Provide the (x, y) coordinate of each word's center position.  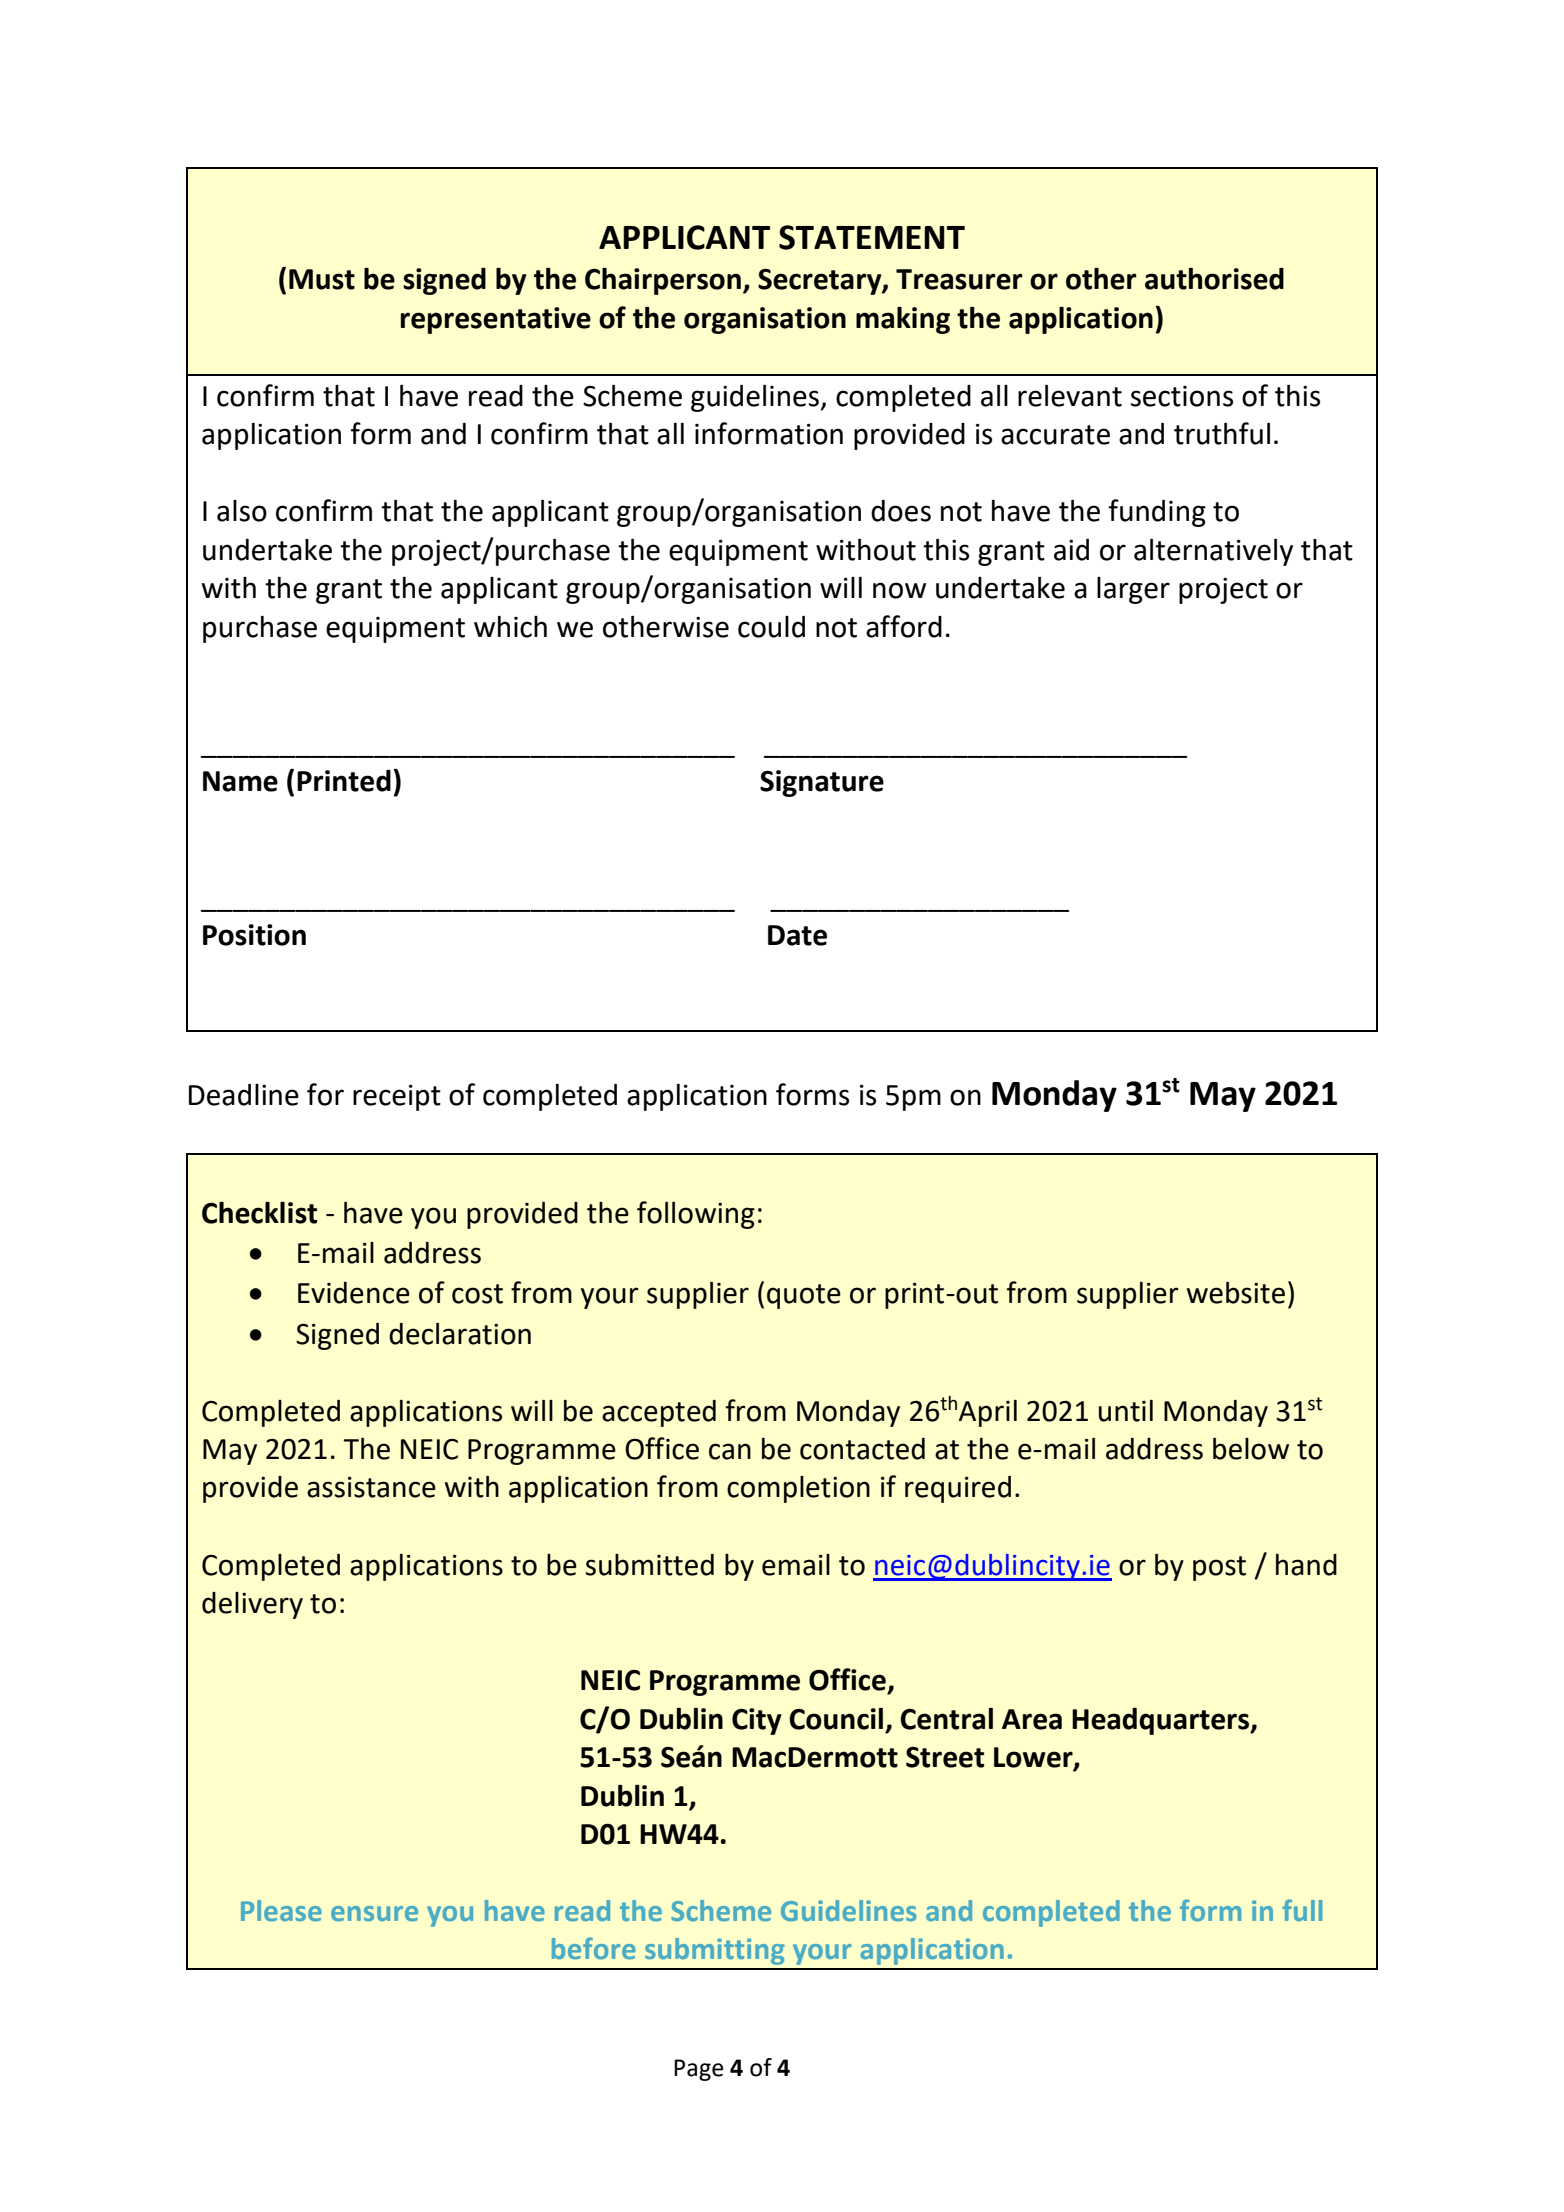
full (1302, 1910)
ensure (374, 1913)
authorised (1214, 278)
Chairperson (663, 281)
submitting (715, 1951)
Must (322, 279)
